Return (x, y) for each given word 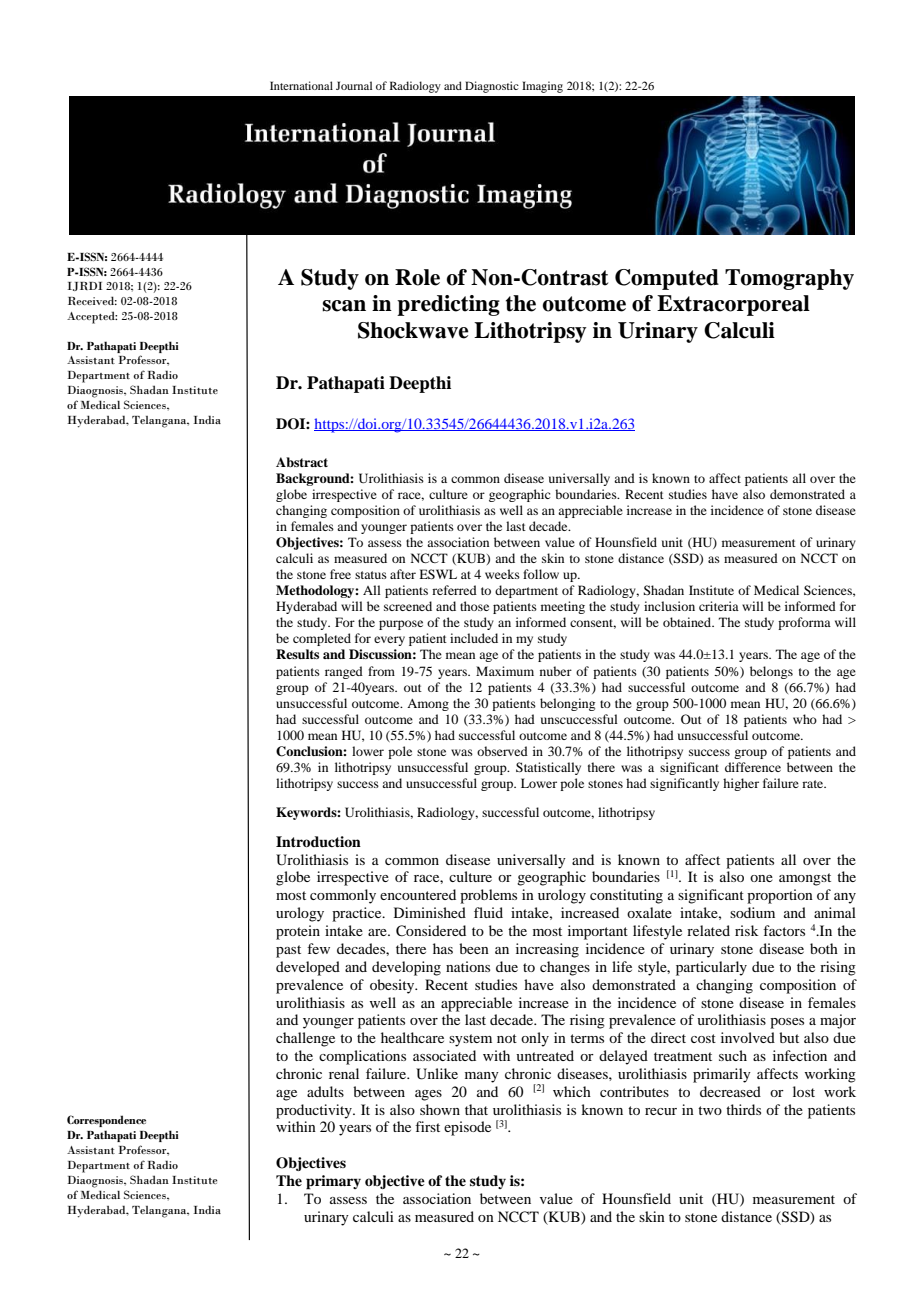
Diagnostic (492, 87)
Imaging (542, 87)
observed (502, 751)
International (301, 85)
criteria (719, 606)
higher (741, 784)
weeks (502, 574)
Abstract (302, 462)
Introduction (318, 842)
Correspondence (106, 1121)
